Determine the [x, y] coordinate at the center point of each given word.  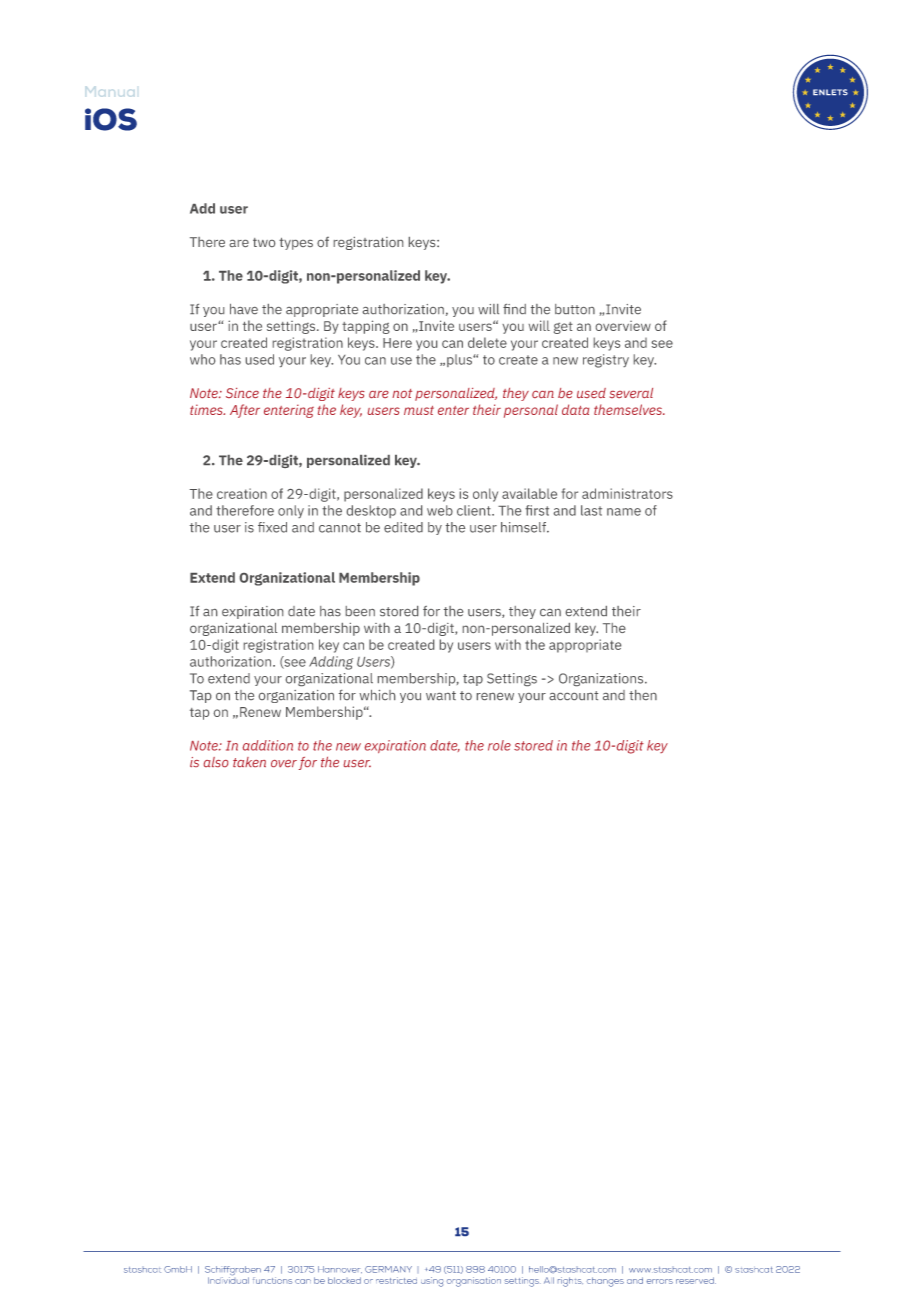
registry [606, 361]
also [216, 762]
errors [660, 1281]
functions [272, 1280]
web [440, 510]
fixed [272, 527]
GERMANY [388, 1269]
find [514, 309]
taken [249, 762]
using [432, 1282]
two [264, 242]
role [499, 745]
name [624, 512]
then [643, 695]
